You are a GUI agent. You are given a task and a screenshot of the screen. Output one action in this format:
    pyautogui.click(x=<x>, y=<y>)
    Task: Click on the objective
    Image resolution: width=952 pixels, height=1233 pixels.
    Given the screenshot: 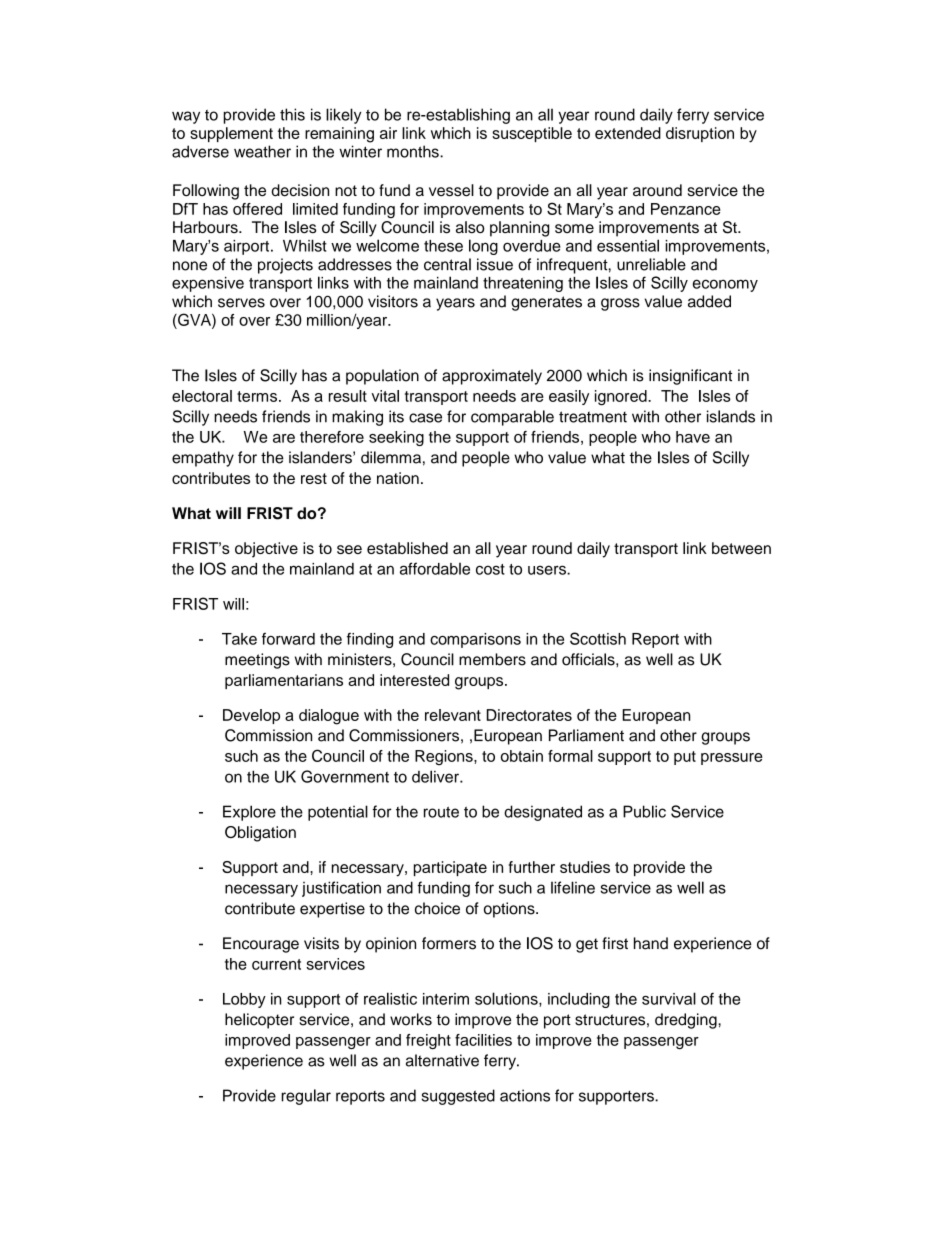 What is the action you would take?
    pyautogui.click(x=266, y=550)
